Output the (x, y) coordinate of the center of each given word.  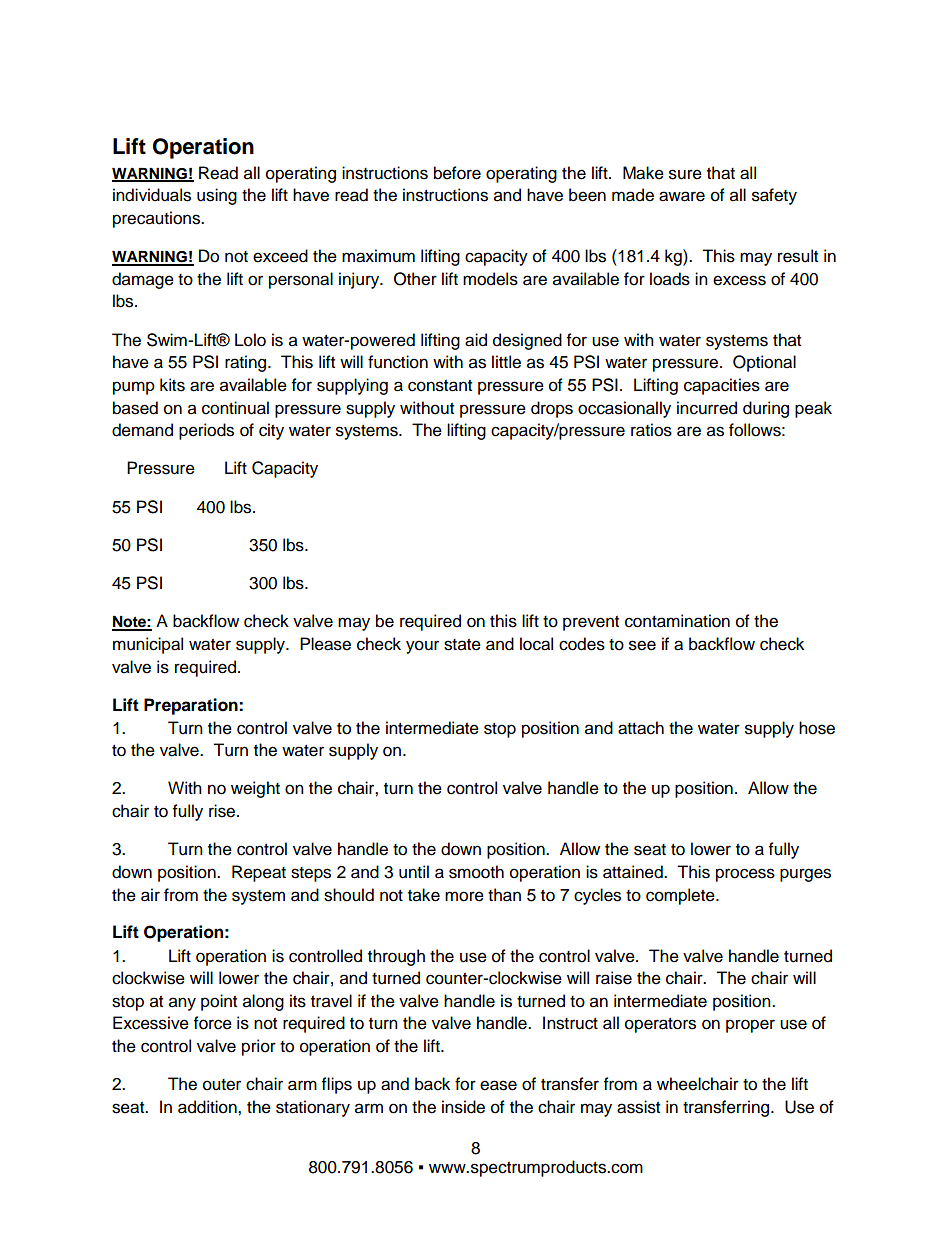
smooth (476, 872)
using (217, 196)
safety (774, 196)
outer (222, 1085)
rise (223, 811)
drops (552, 409)
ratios (651, 430)
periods (206, 431)
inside (463, 1107)
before (457, 173)
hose (817, 728)
